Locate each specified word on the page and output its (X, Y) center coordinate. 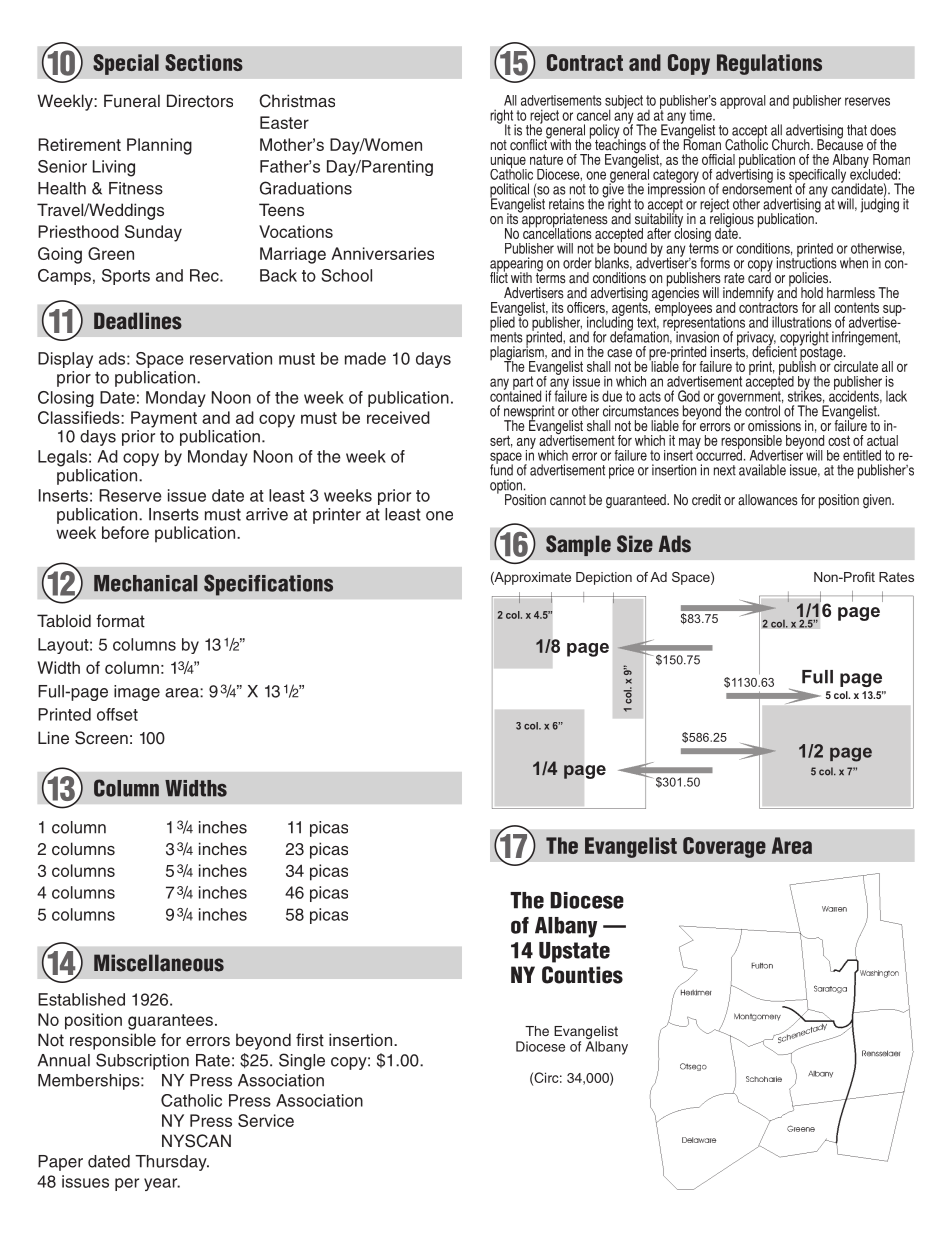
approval (743, 102)
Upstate (574, 952)
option (506, 487)
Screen (101, 738)
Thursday (172, 1163)
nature (546, 159)
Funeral (132, 101)
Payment (164, 419)
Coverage (724, 847)
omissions (774, 426)
